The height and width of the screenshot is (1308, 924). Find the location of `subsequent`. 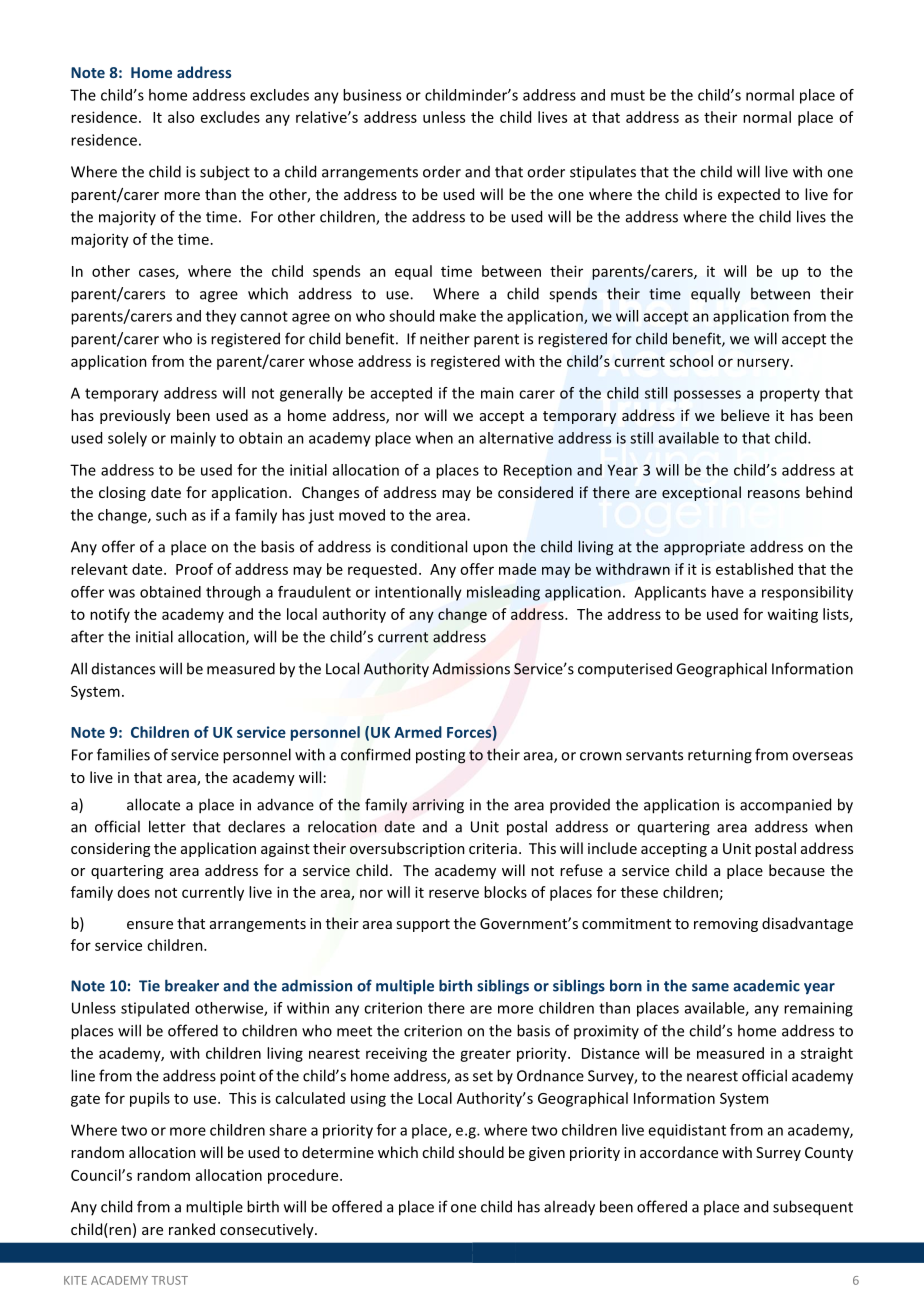

subsequent is located at coordinates (813, 1208).
